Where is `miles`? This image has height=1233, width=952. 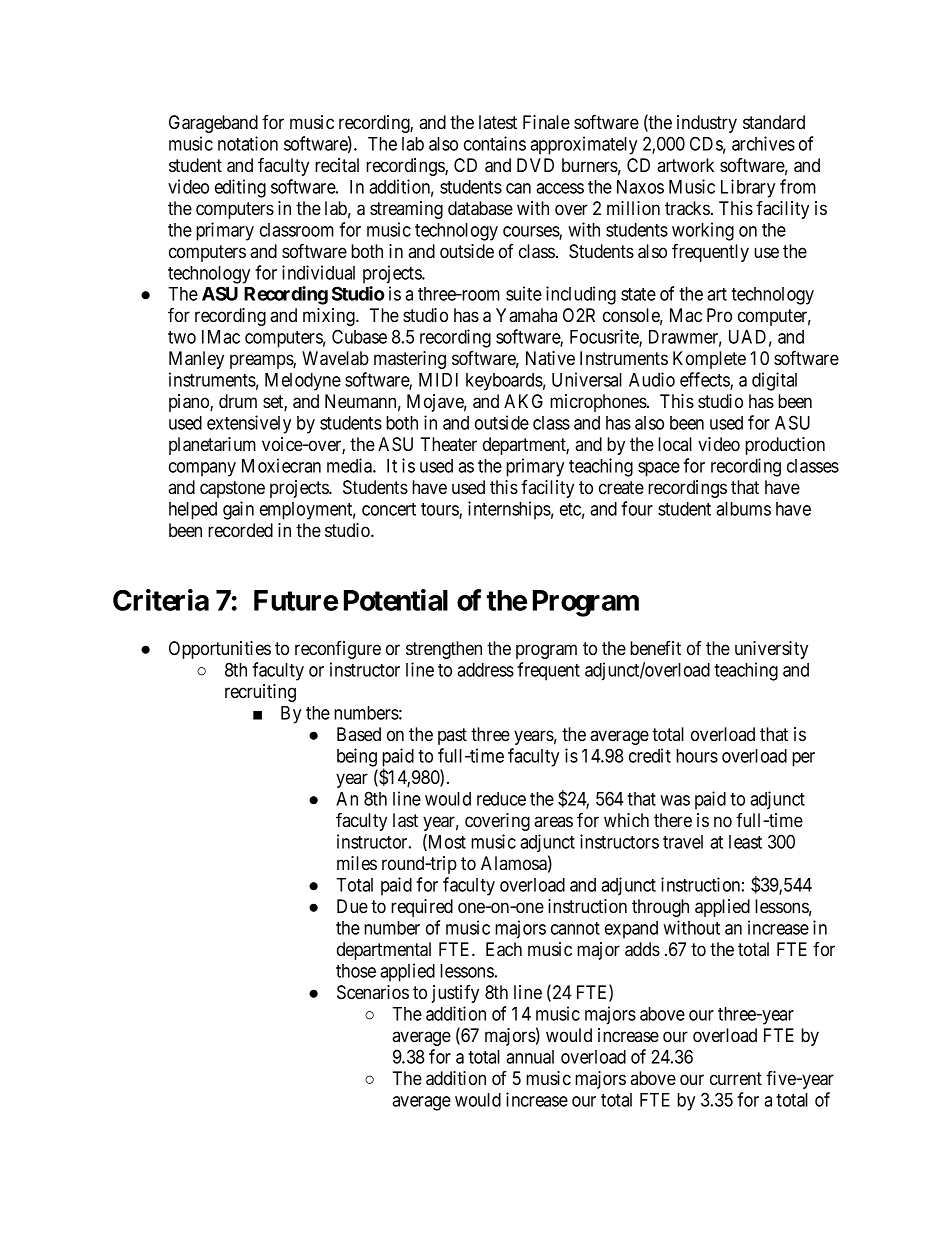 miles is located at coordinates (357, 863).
